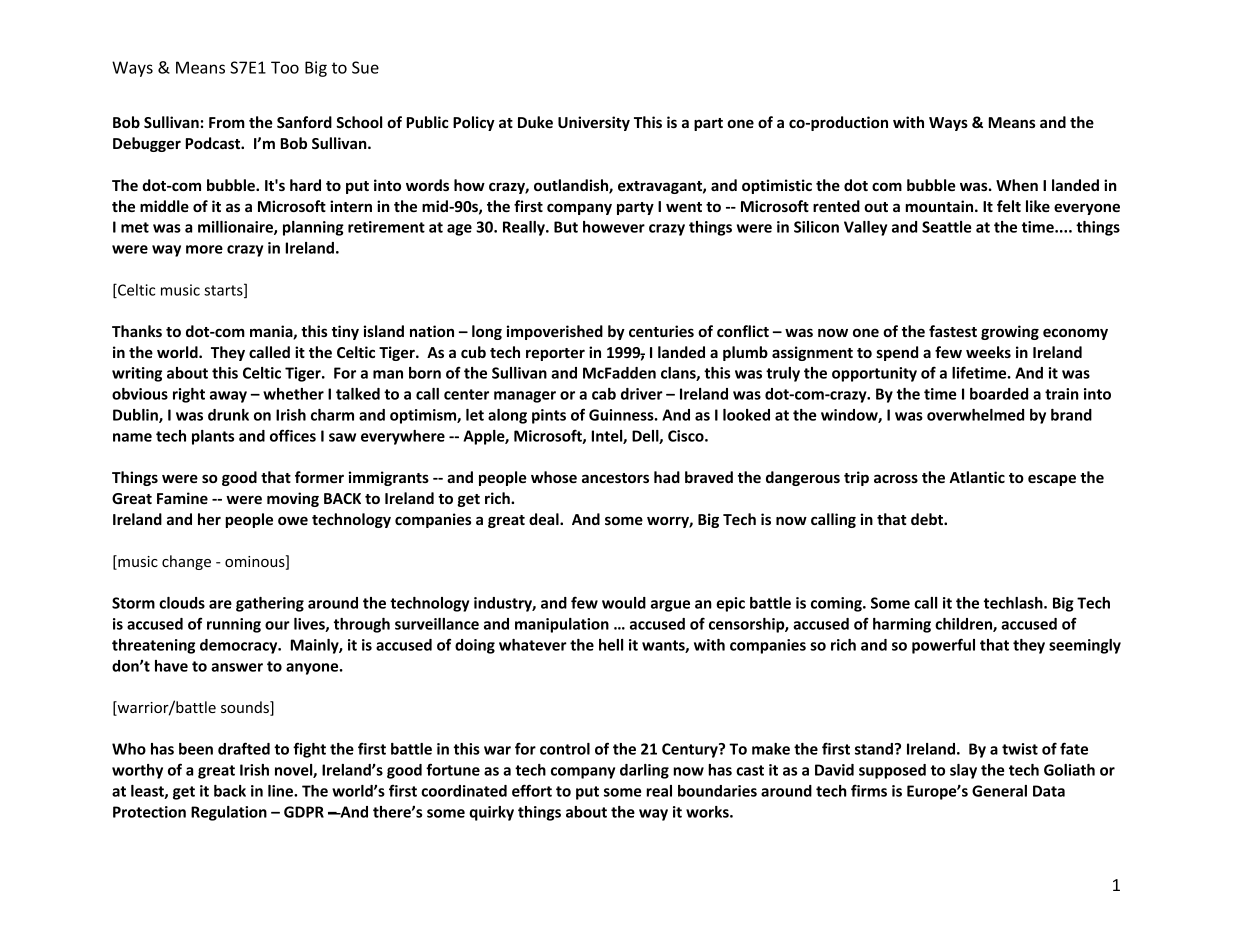  I want to click on University, so click(594, 123).
